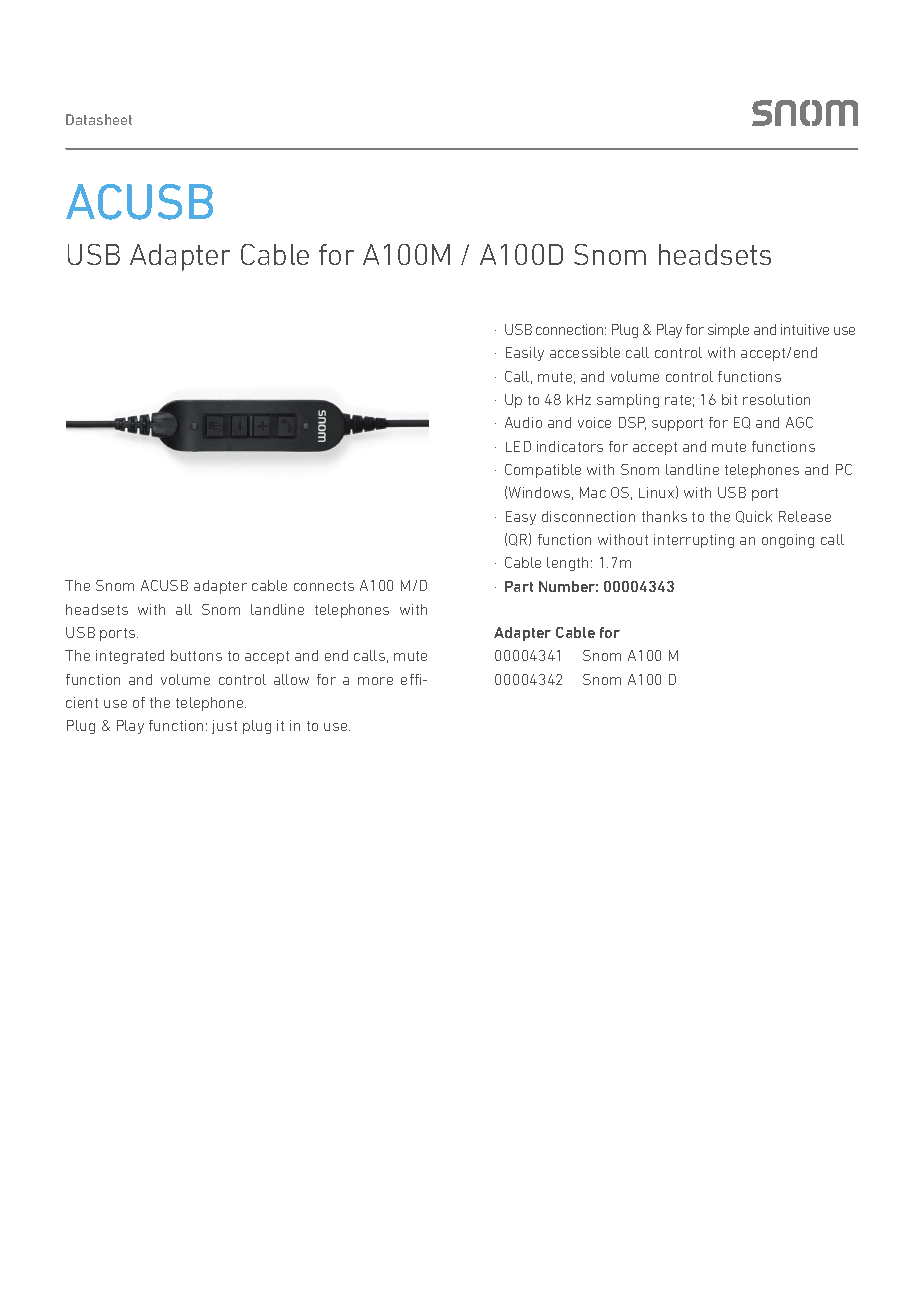  What do you see at coordinates (525, 354) in the screenshot?
I see `Easily` at bounding box center [525, 354].
